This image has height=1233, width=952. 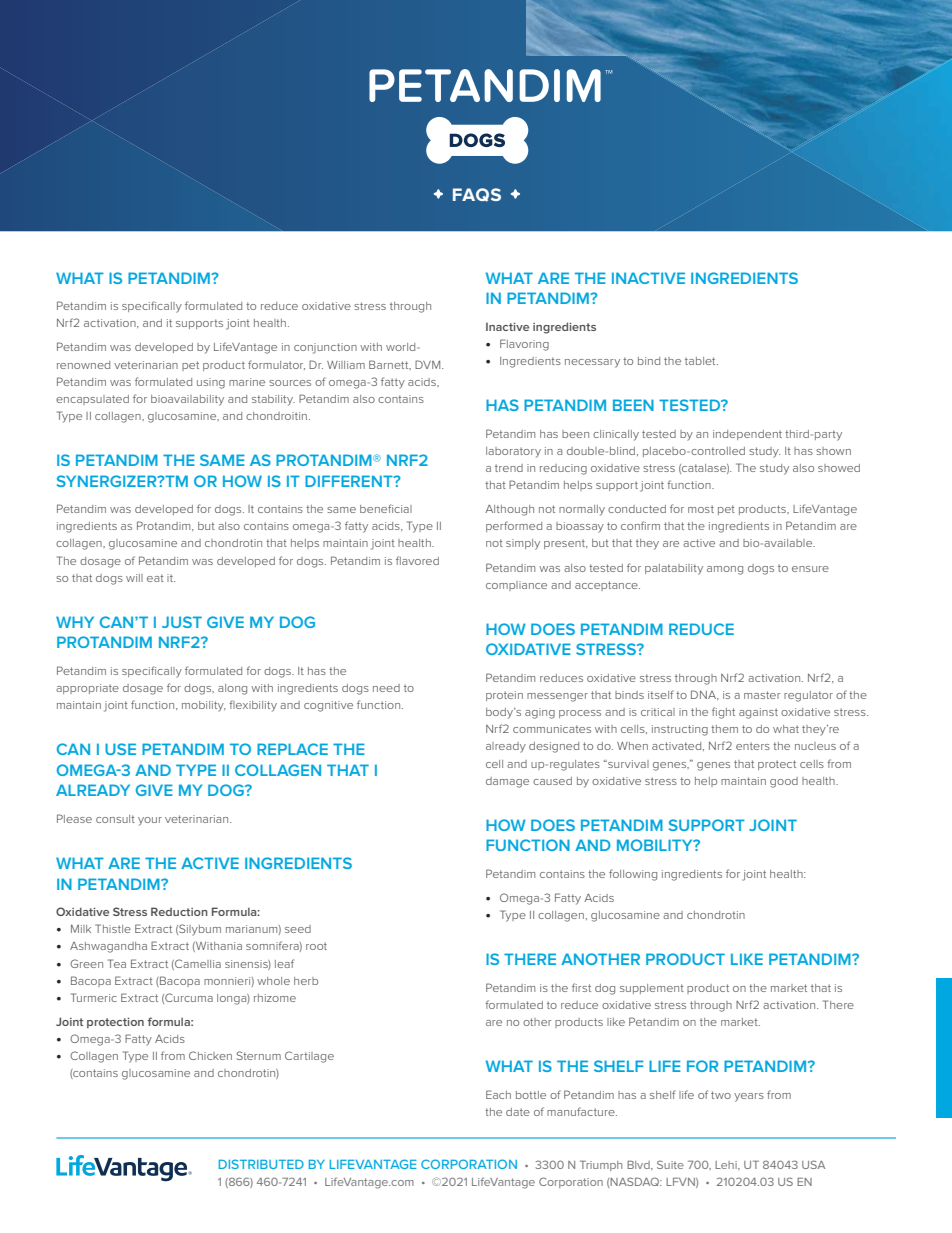 What do you see at coordinates (592, 363) in the image?
I see `necessary` at bounding box center [592, 363].
